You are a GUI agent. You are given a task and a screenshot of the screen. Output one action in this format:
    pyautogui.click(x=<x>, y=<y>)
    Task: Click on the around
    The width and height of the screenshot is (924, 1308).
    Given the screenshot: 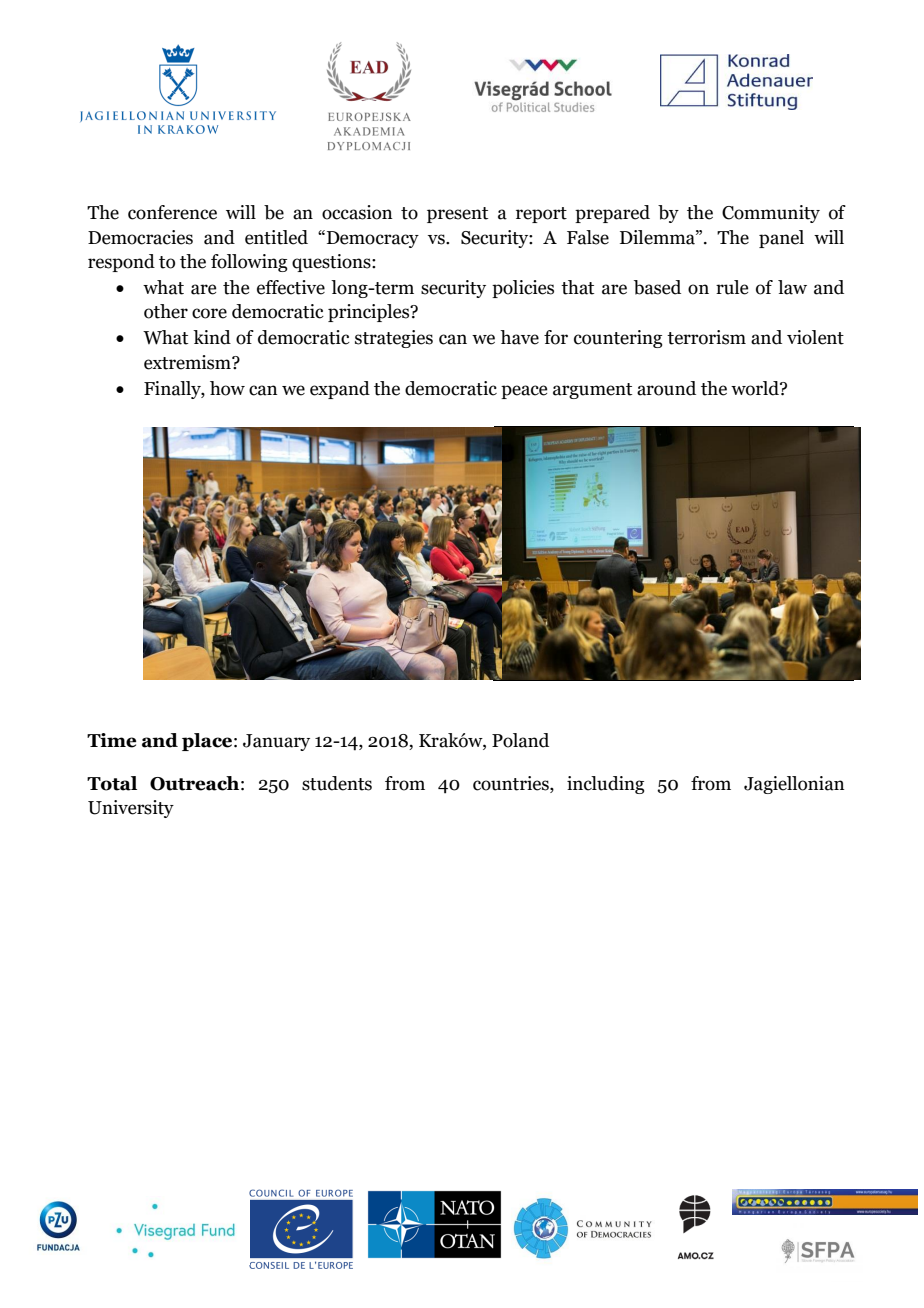 What is the action you would take?
    pyautogui.click(x=666, y=388)
